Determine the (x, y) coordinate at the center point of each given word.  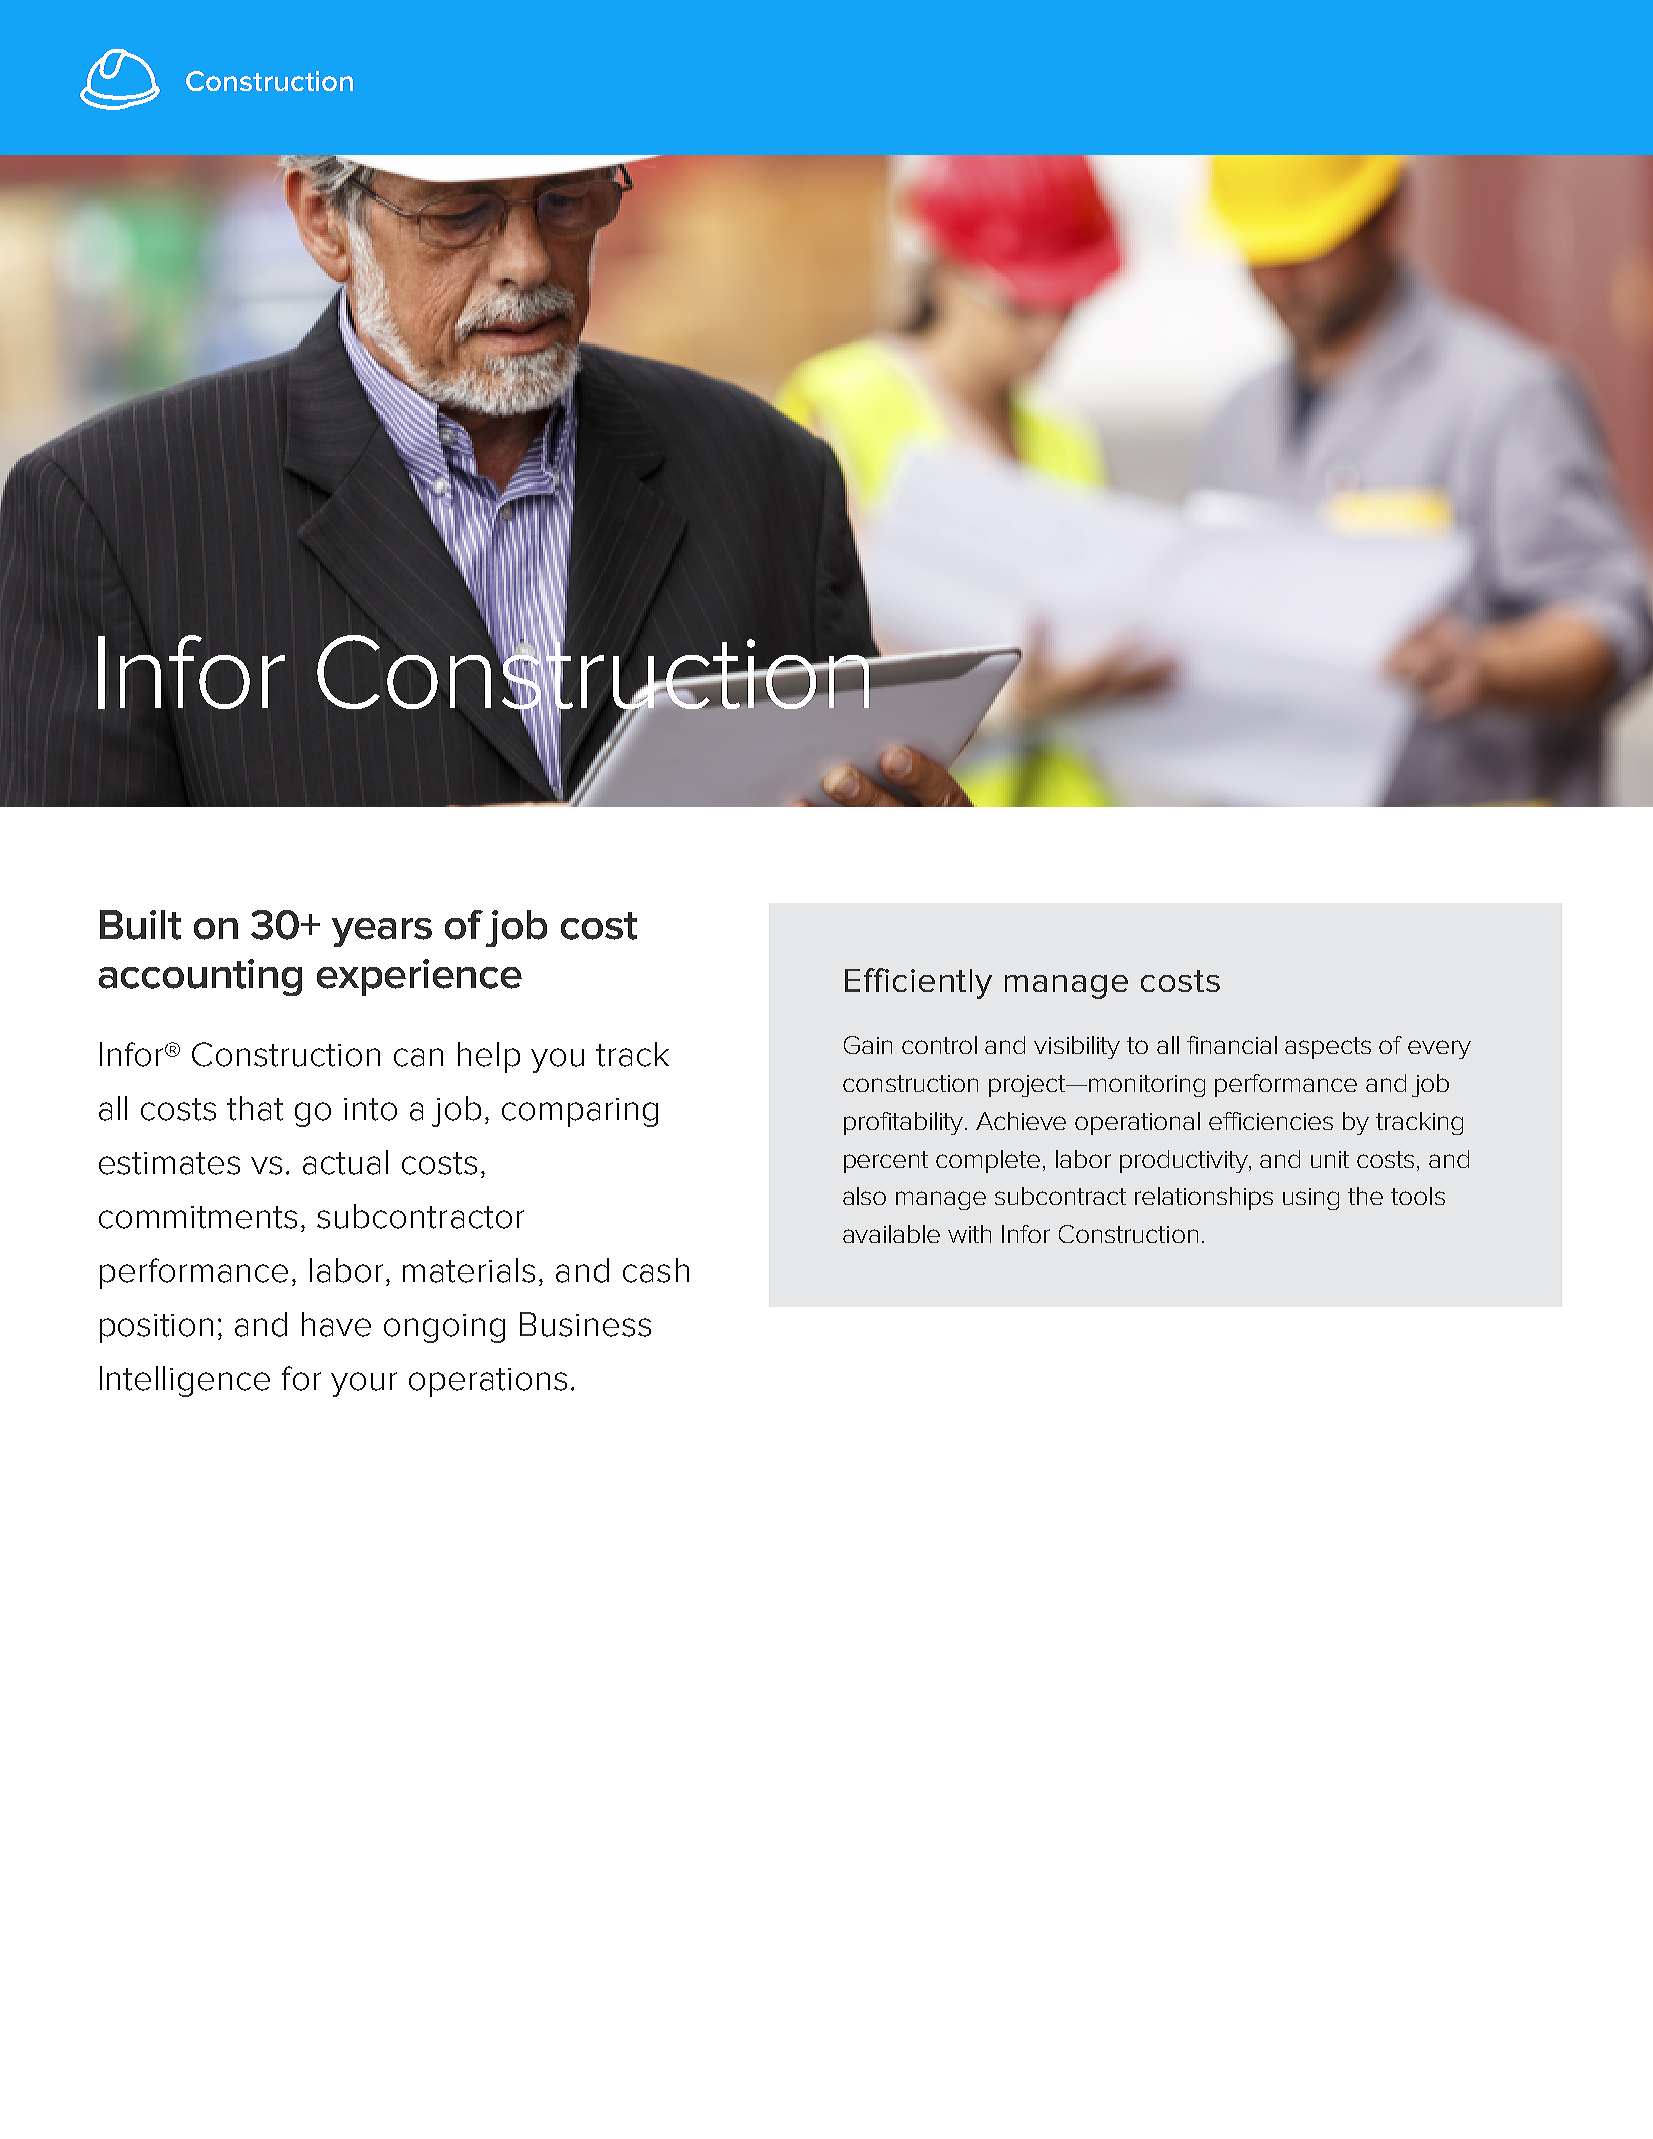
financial (1232, 1045)
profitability (905, 1123)
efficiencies (1271, 1121)
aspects (1328, 1048)
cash (656, 1270)
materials (469, 1270)
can (418, 1057)
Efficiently (918, 983)
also (864, 1196)
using (1311, 1199)
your (364, 1384)
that (255, 1108)
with (969, 1234)
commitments (198, 1217)
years (382, 932)
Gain (868, 1045)
